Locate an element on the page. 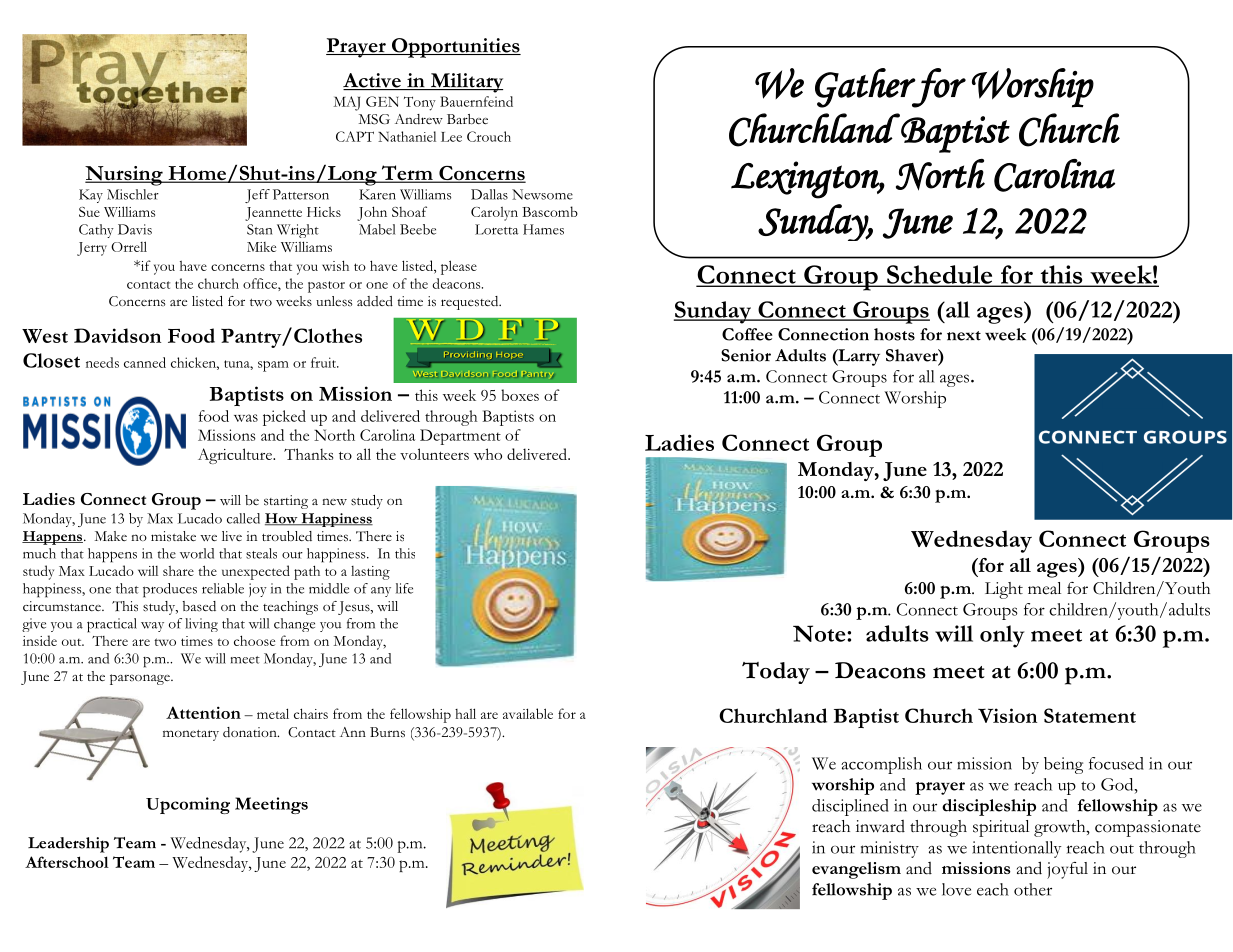 This page has height=952, width=1233. next is located at coordinates (964, 336).
